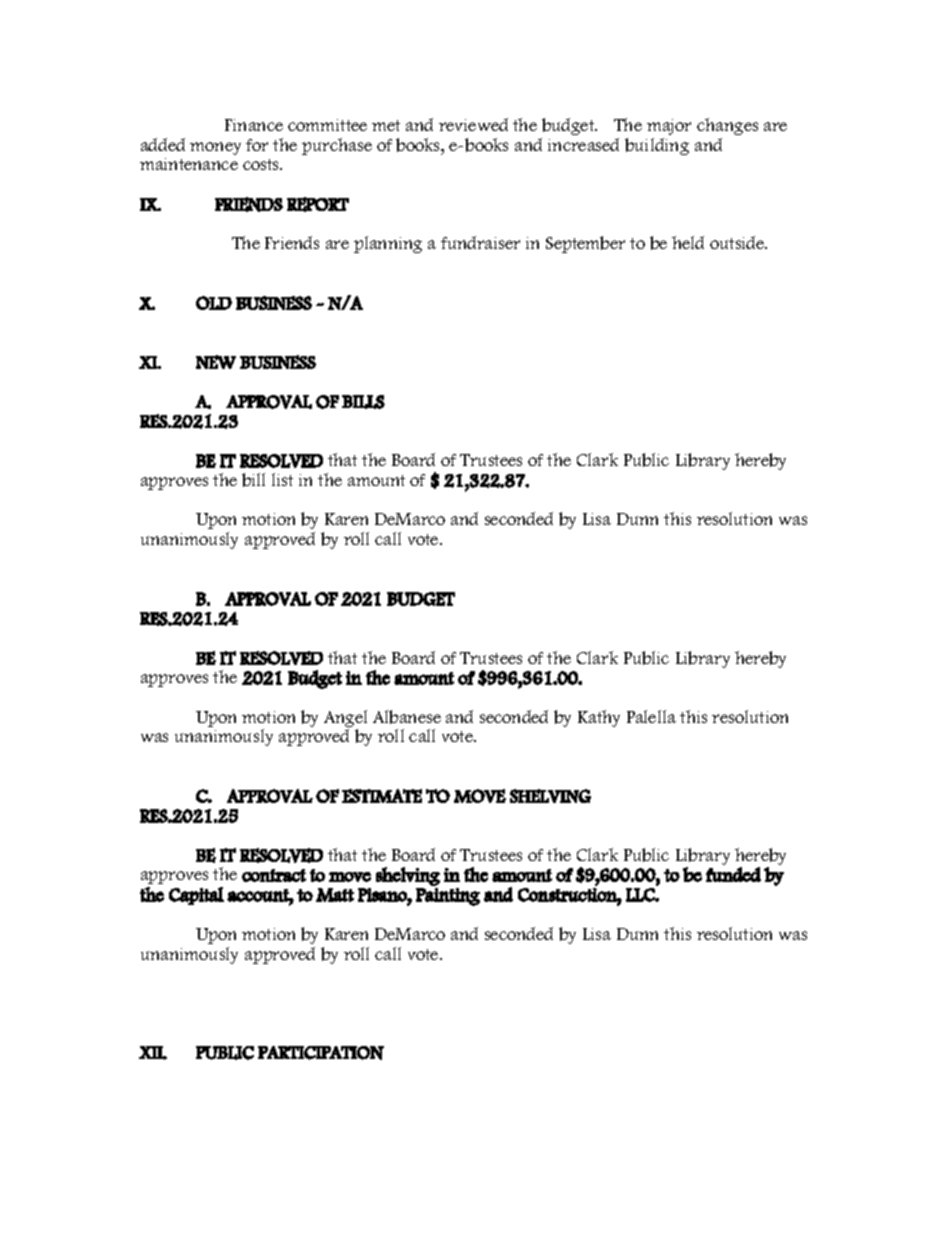 The image size is (952, 1233). Describe the element at coordinates (473, 124) in the screenshot. I see `reviewed` at that location.
